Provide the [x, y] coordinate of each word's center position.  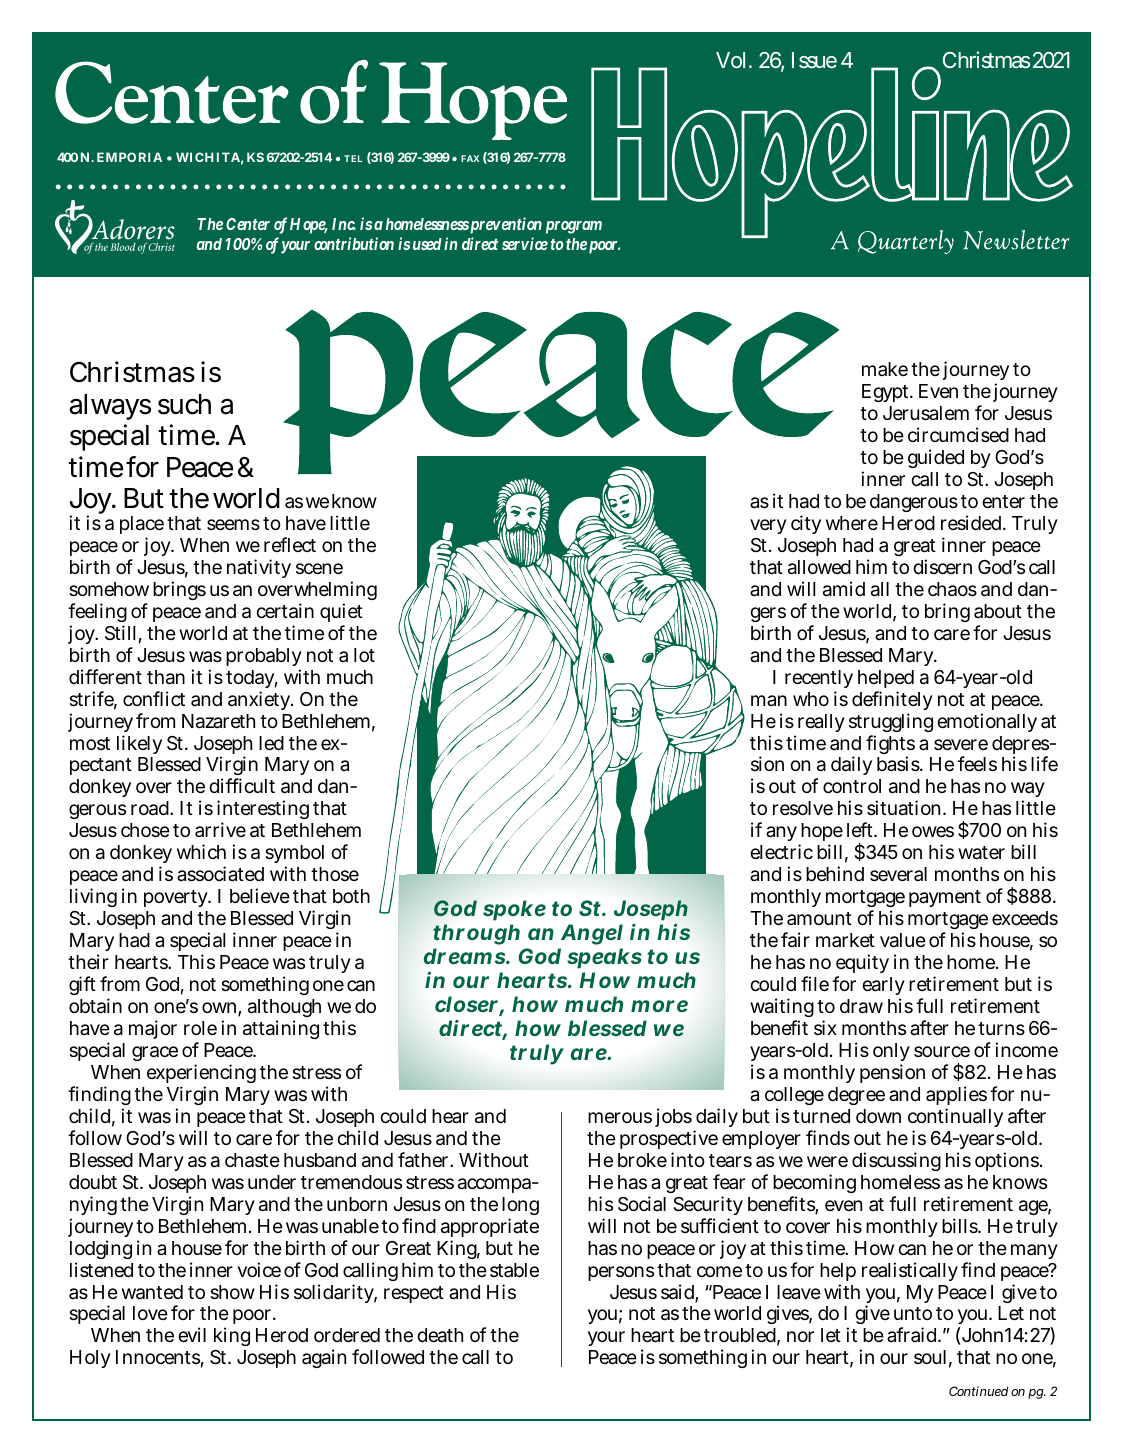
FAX [470, 158]
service [525, 243]
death [440, 1335]
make [885, 369]
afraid [913, 1334]
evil [192, 1334]
